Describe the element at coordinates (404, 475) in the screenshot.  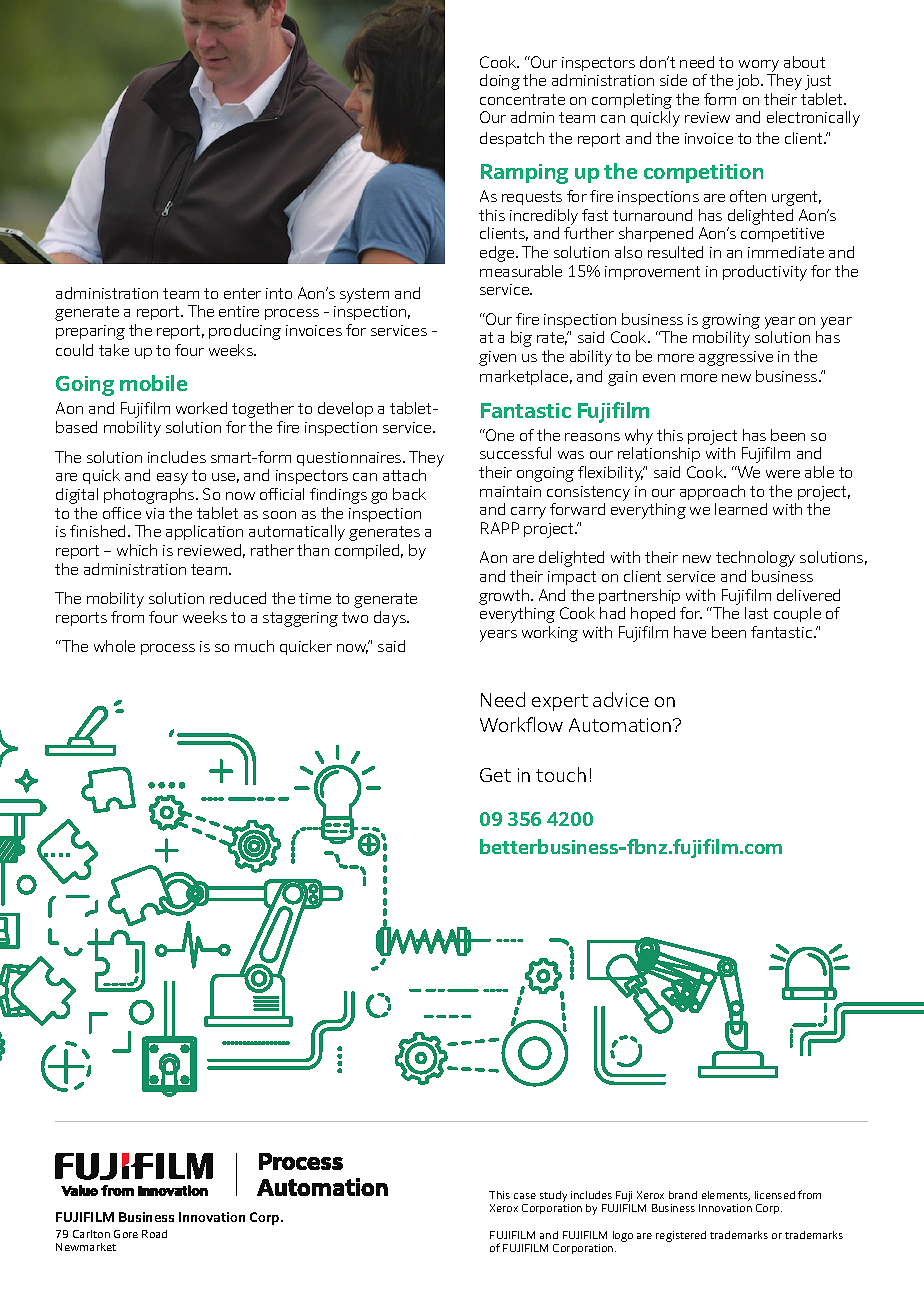
I see `attach` at that location.
